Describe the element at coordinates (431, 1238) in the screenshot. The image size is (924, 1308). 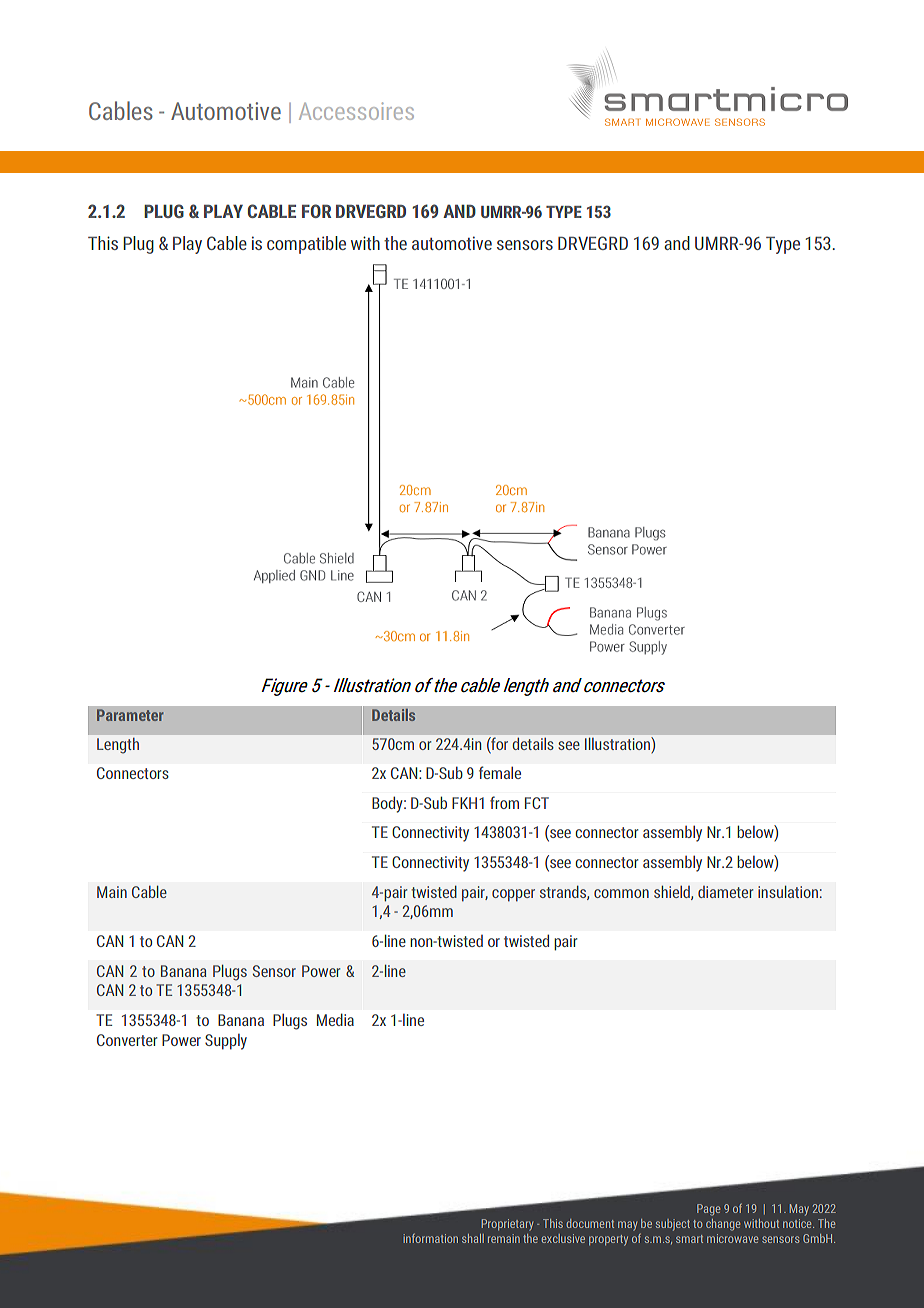
I see `information` at that location.
